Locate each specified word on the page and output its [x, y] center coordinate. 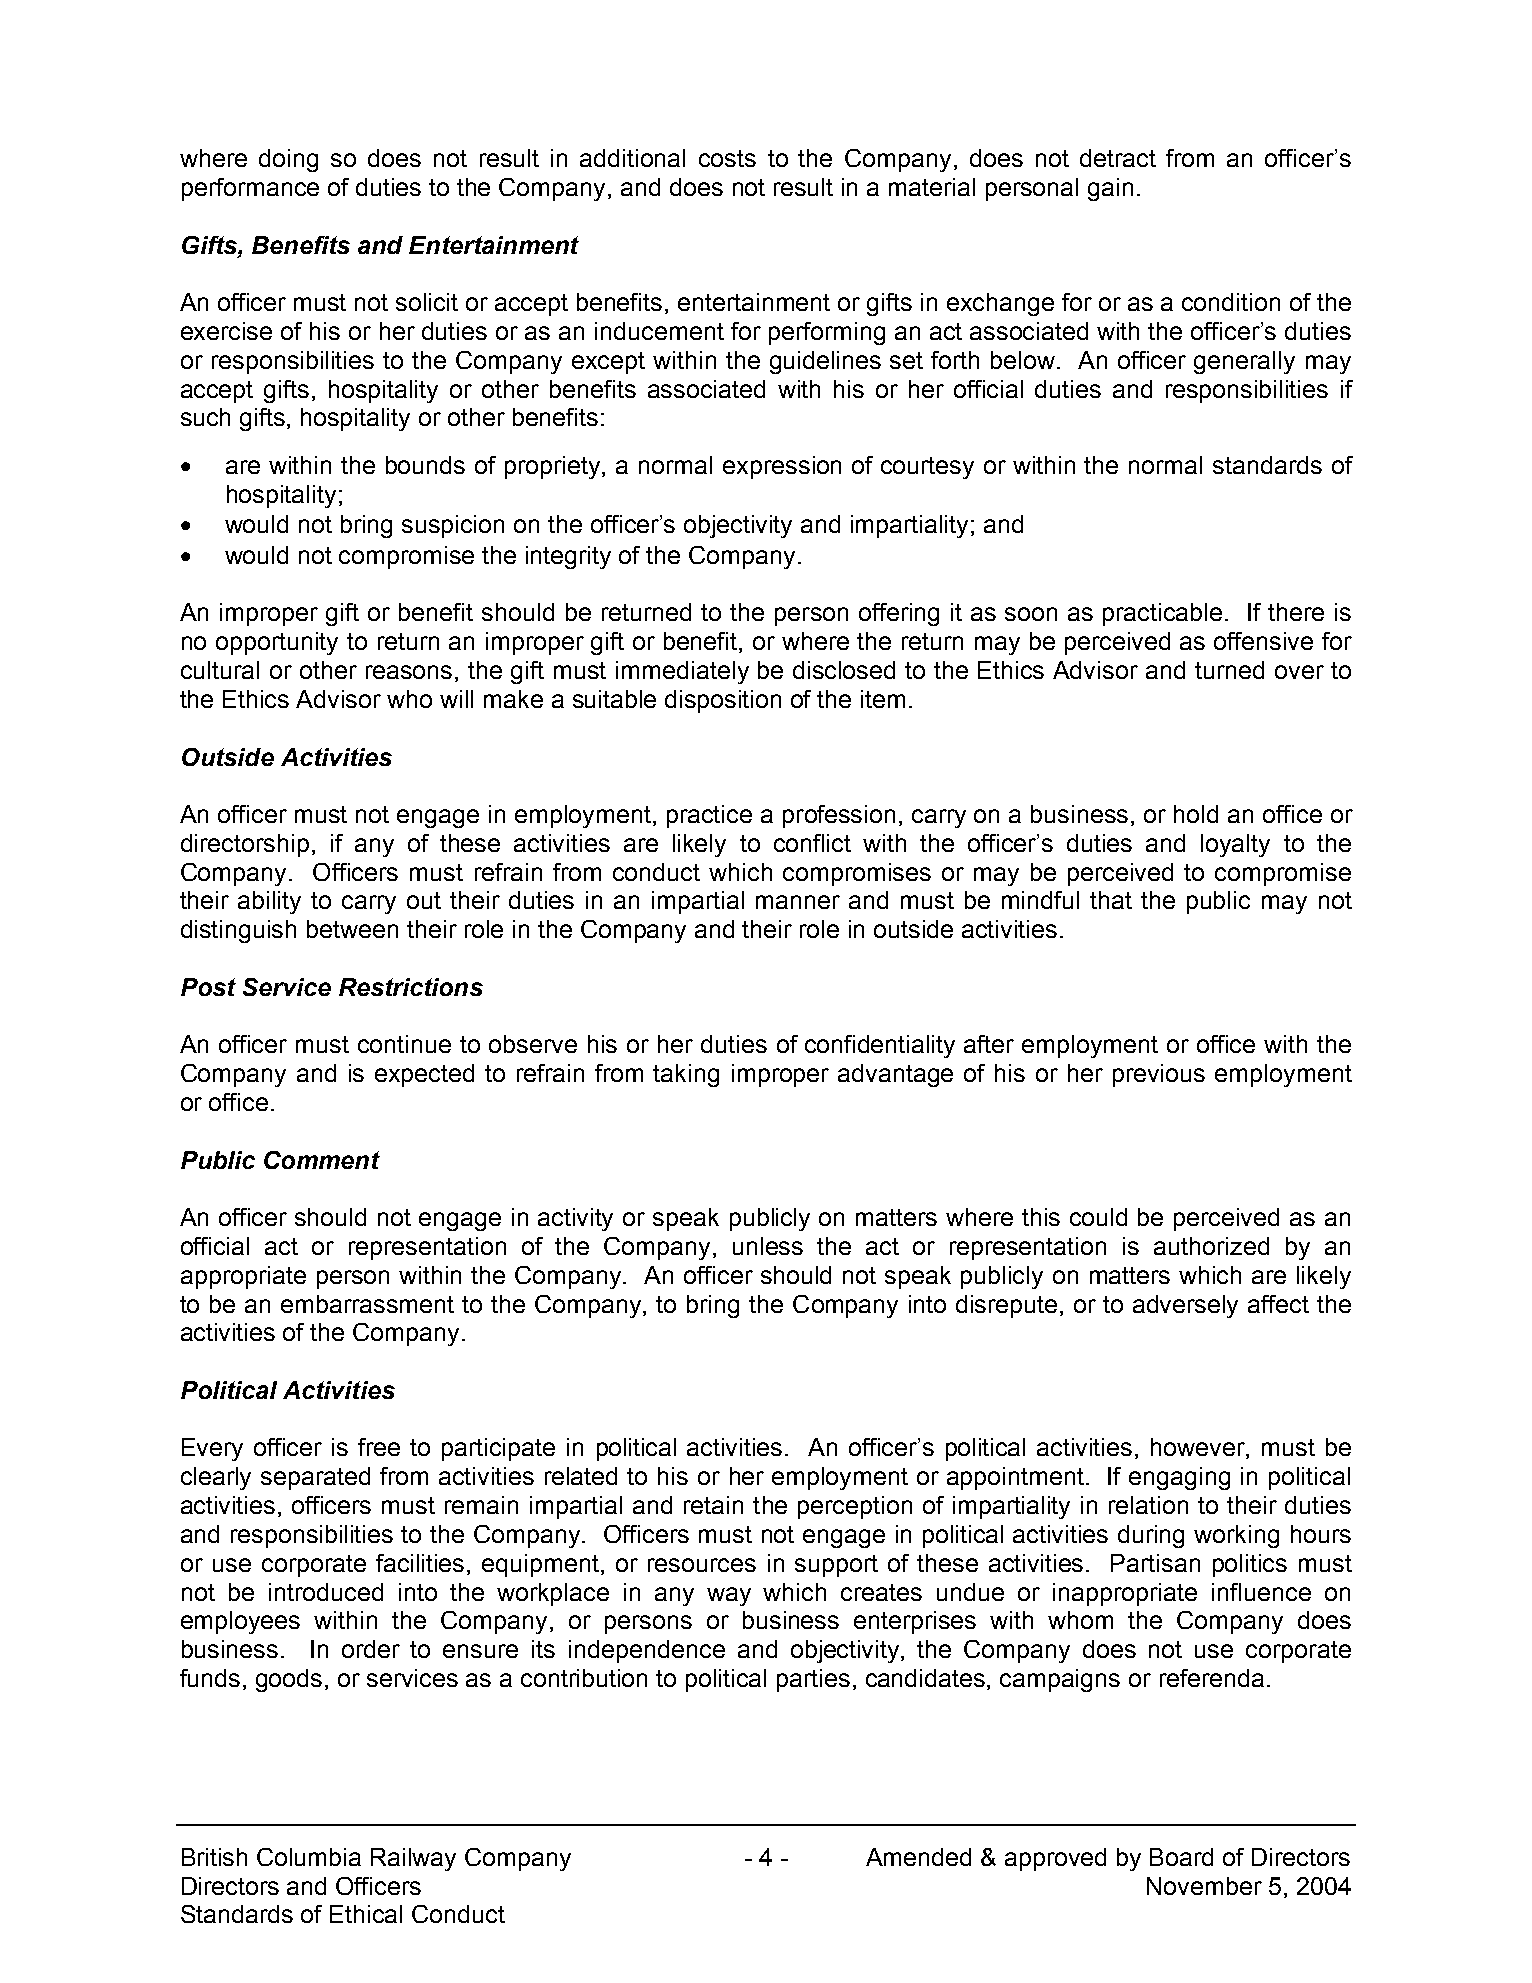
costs [727, 158]
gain [1110, 189]
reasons [409, 672]
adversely [1185, 1306]
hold [1196, 814]
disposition [723, 701]
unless [768, 1246]
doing [288, 160]
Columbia [309, 1857]
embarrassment [367, 1304]
